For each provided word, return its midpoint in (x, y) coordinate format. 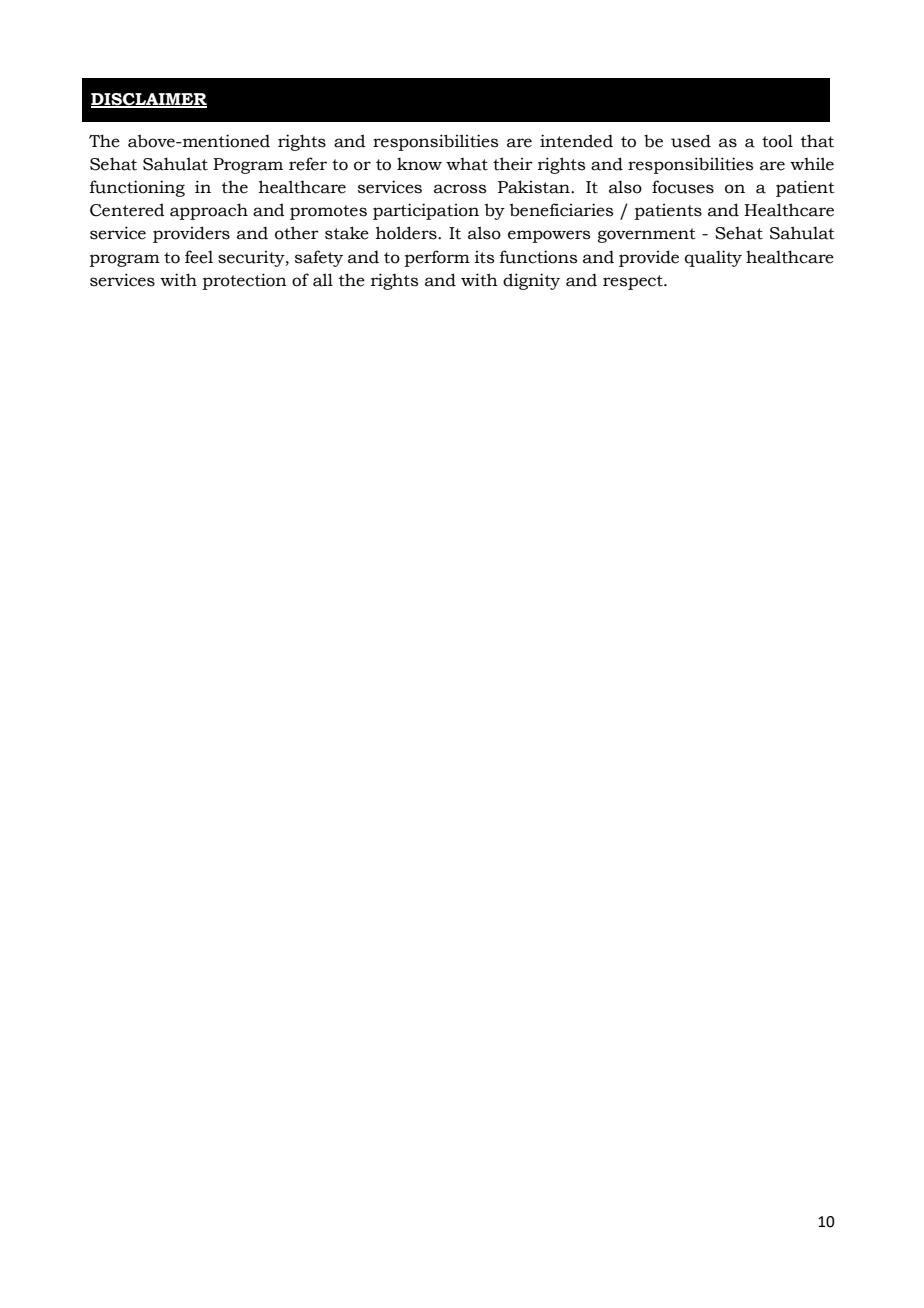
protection (245, 281)
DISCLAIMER (149, 100)
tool (777, 141)
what (467, 164)
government (647, 235)
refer (308, 164)
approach (209, 211)
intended (576, 141)
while (812, 164)
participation (426, 211)
